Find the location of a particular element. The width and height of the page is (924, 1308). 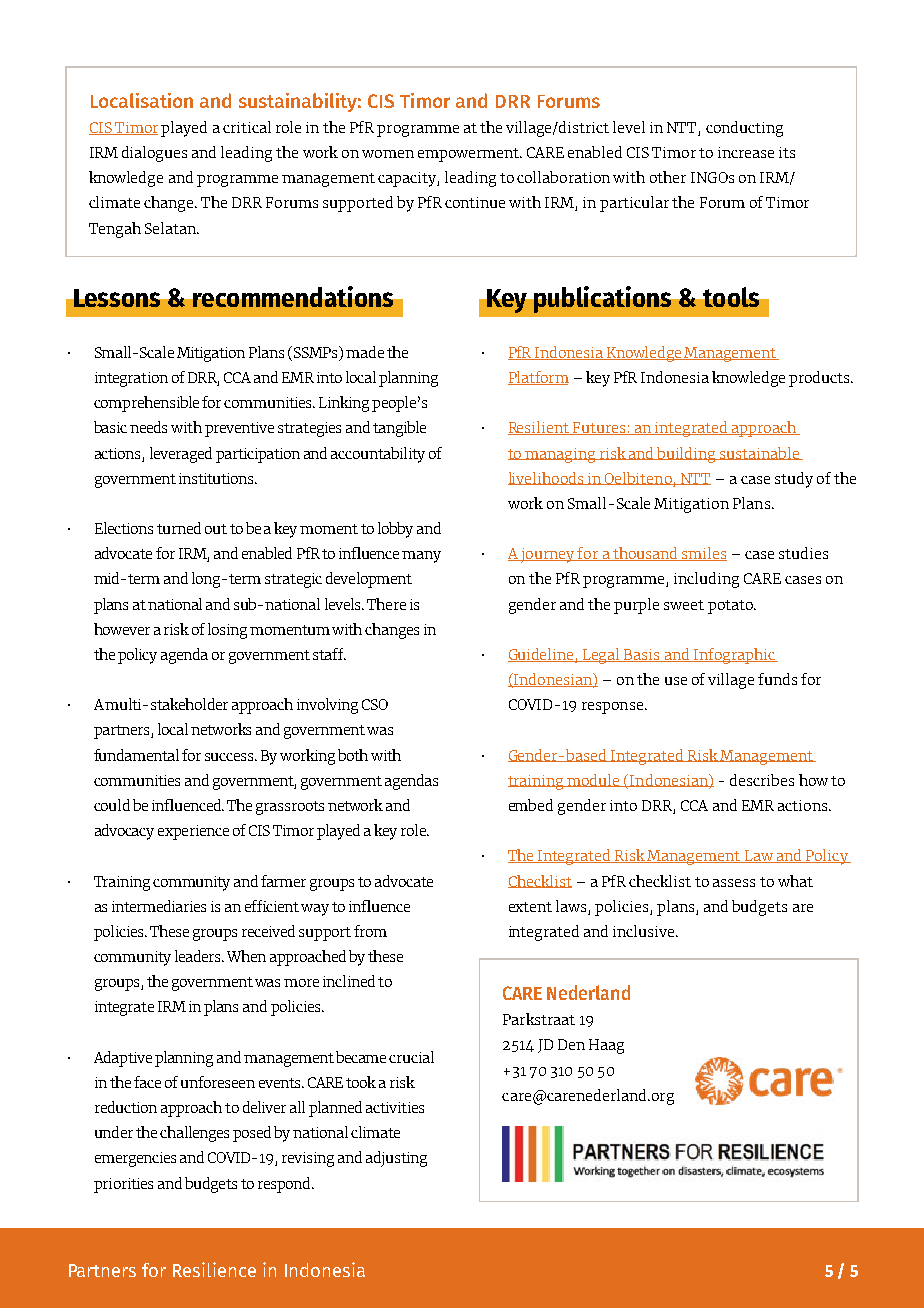

Resilience is located at coordinates (214, 1269).
